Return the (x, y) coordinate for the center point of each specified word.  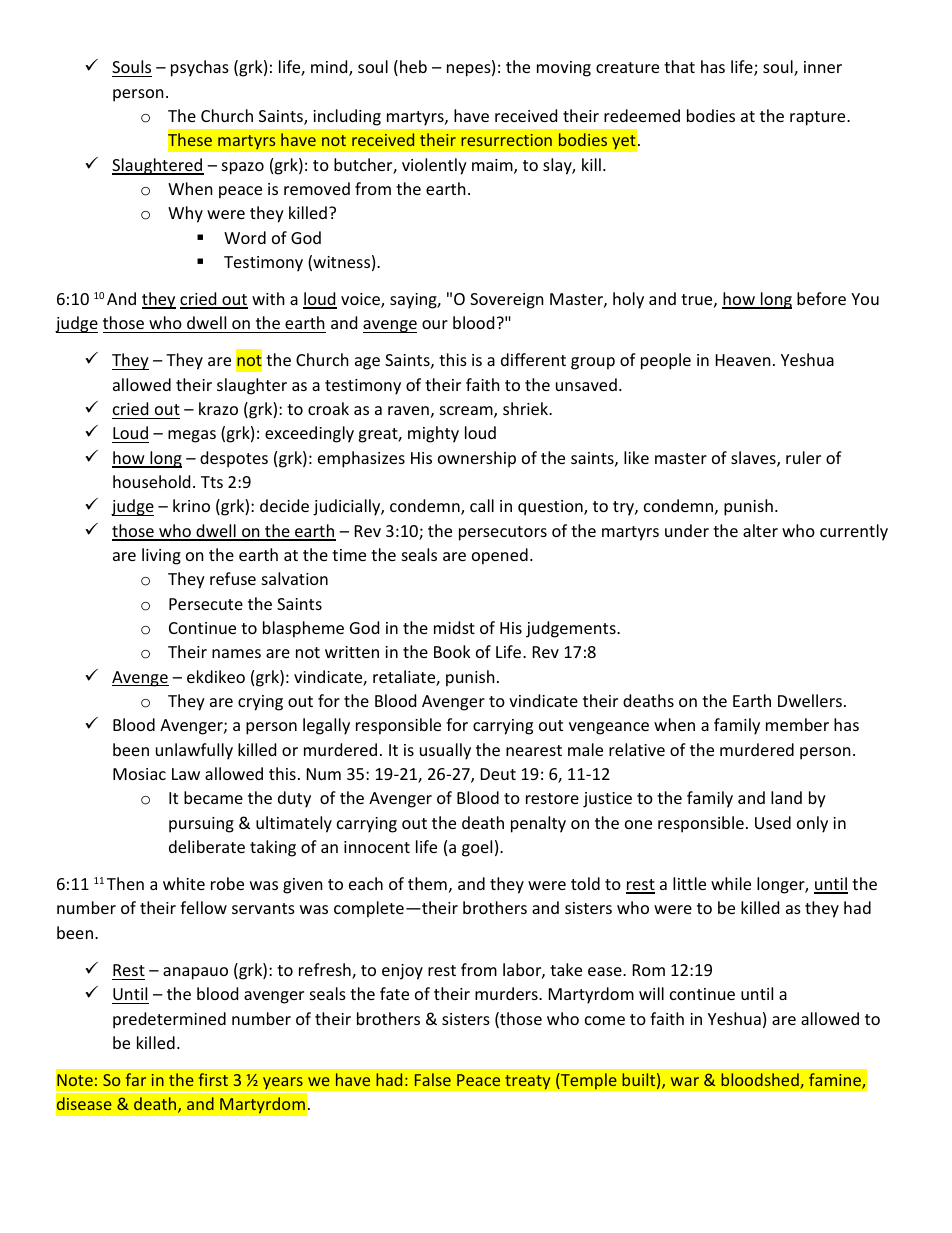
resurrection (506, 140)
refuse (233, 578)
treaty (528, 1082)
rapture (819, 118)
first (213, 1079)
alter (760, 530)
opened (500, 556)
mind (330, 68)
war (685, 1081)
